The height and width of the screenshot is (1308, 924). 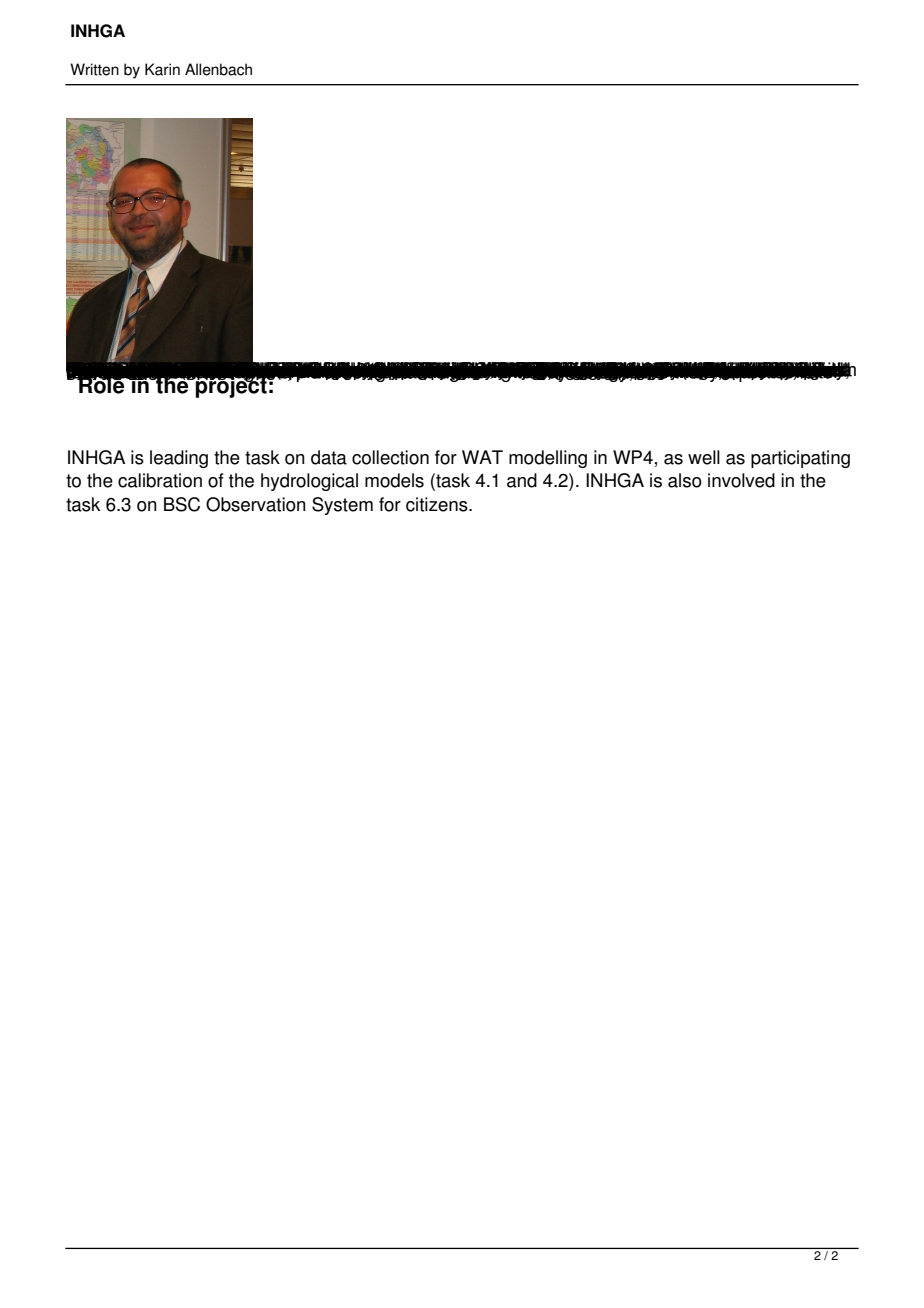 I want to click on BSC, so click(x=182, y=504).
